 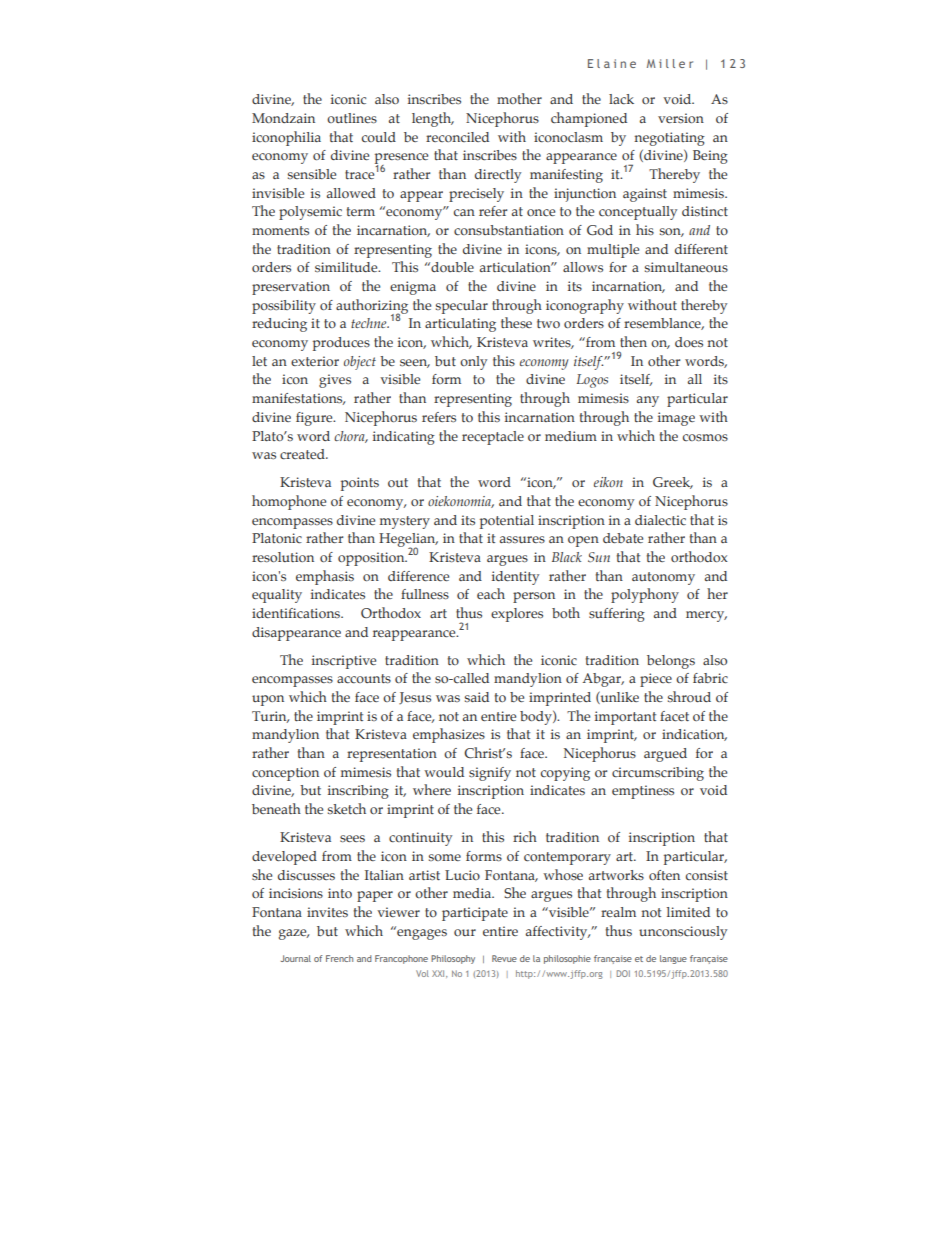 I want to click on reconciled, so click(x=457, y=137).
